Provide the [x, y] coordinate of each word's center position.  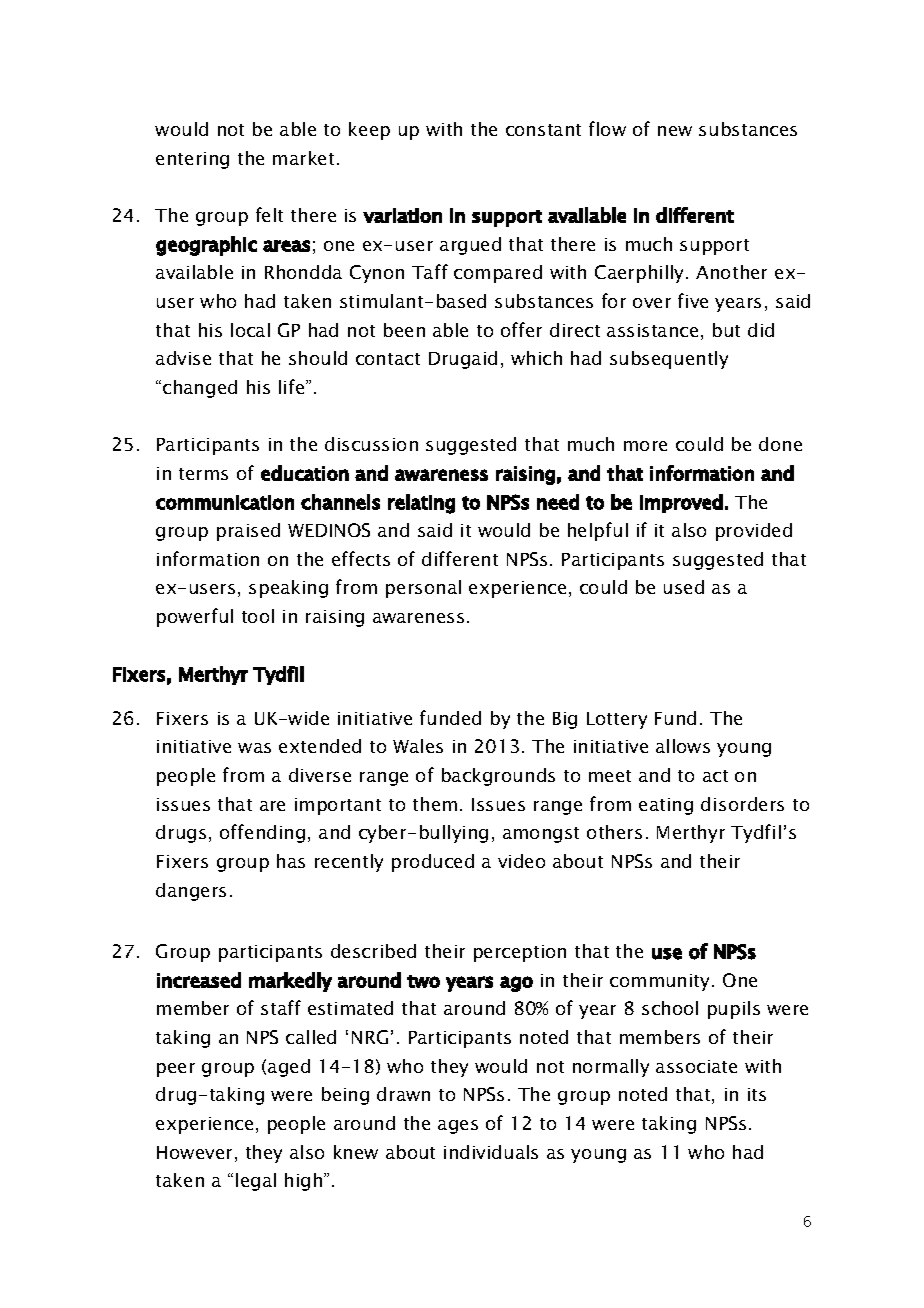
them [435, 804]
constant [543, 130]
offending [262, 833]
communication [225, 502]
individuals [491, 1152]
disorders [742, 804]
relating [421, 504]
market [303, 158]
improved [681, 503]
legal [256, 1182]
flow [607, 128]
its [757, 1094]
